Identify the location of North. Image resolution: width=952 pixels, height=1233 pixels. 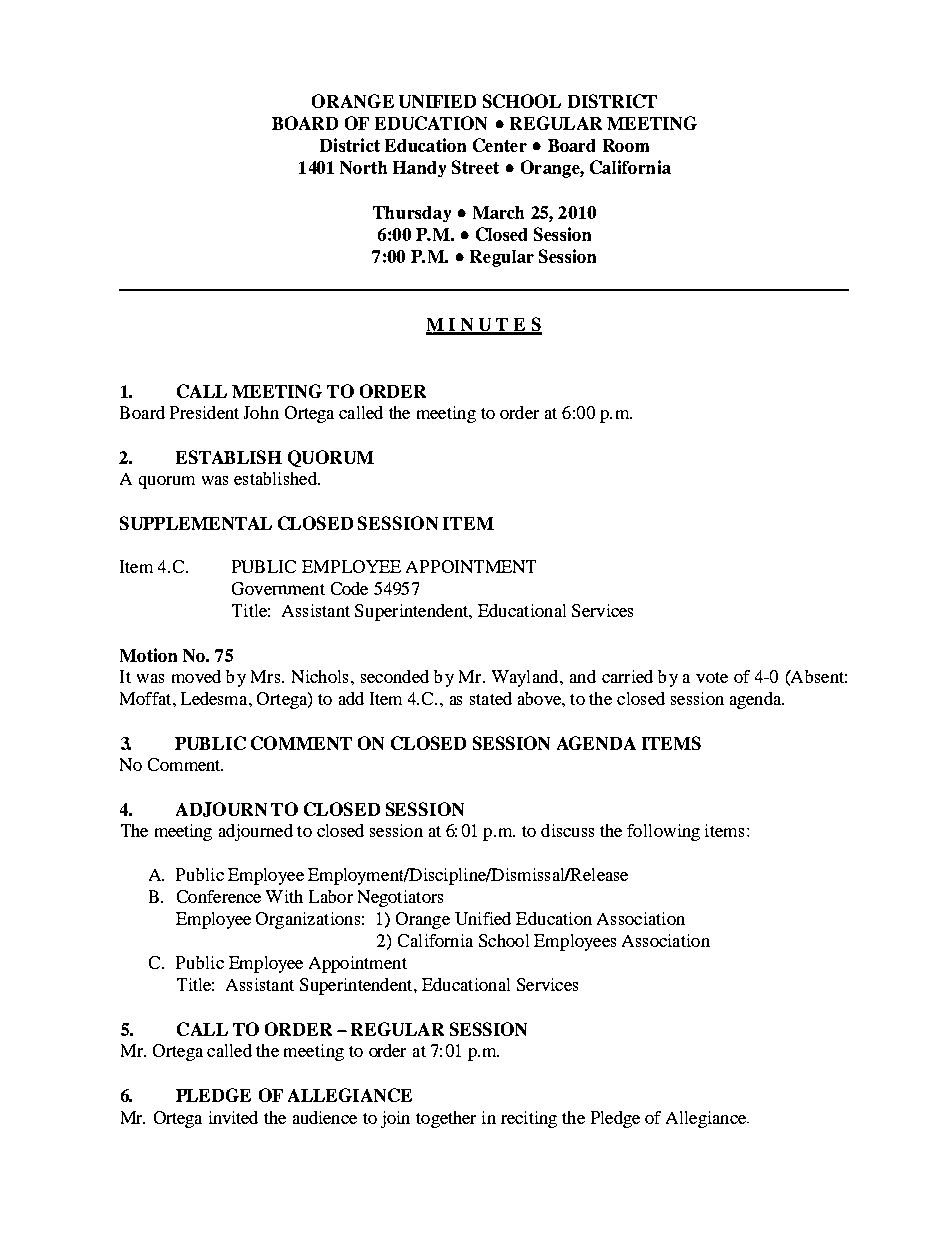
(363, 167).
